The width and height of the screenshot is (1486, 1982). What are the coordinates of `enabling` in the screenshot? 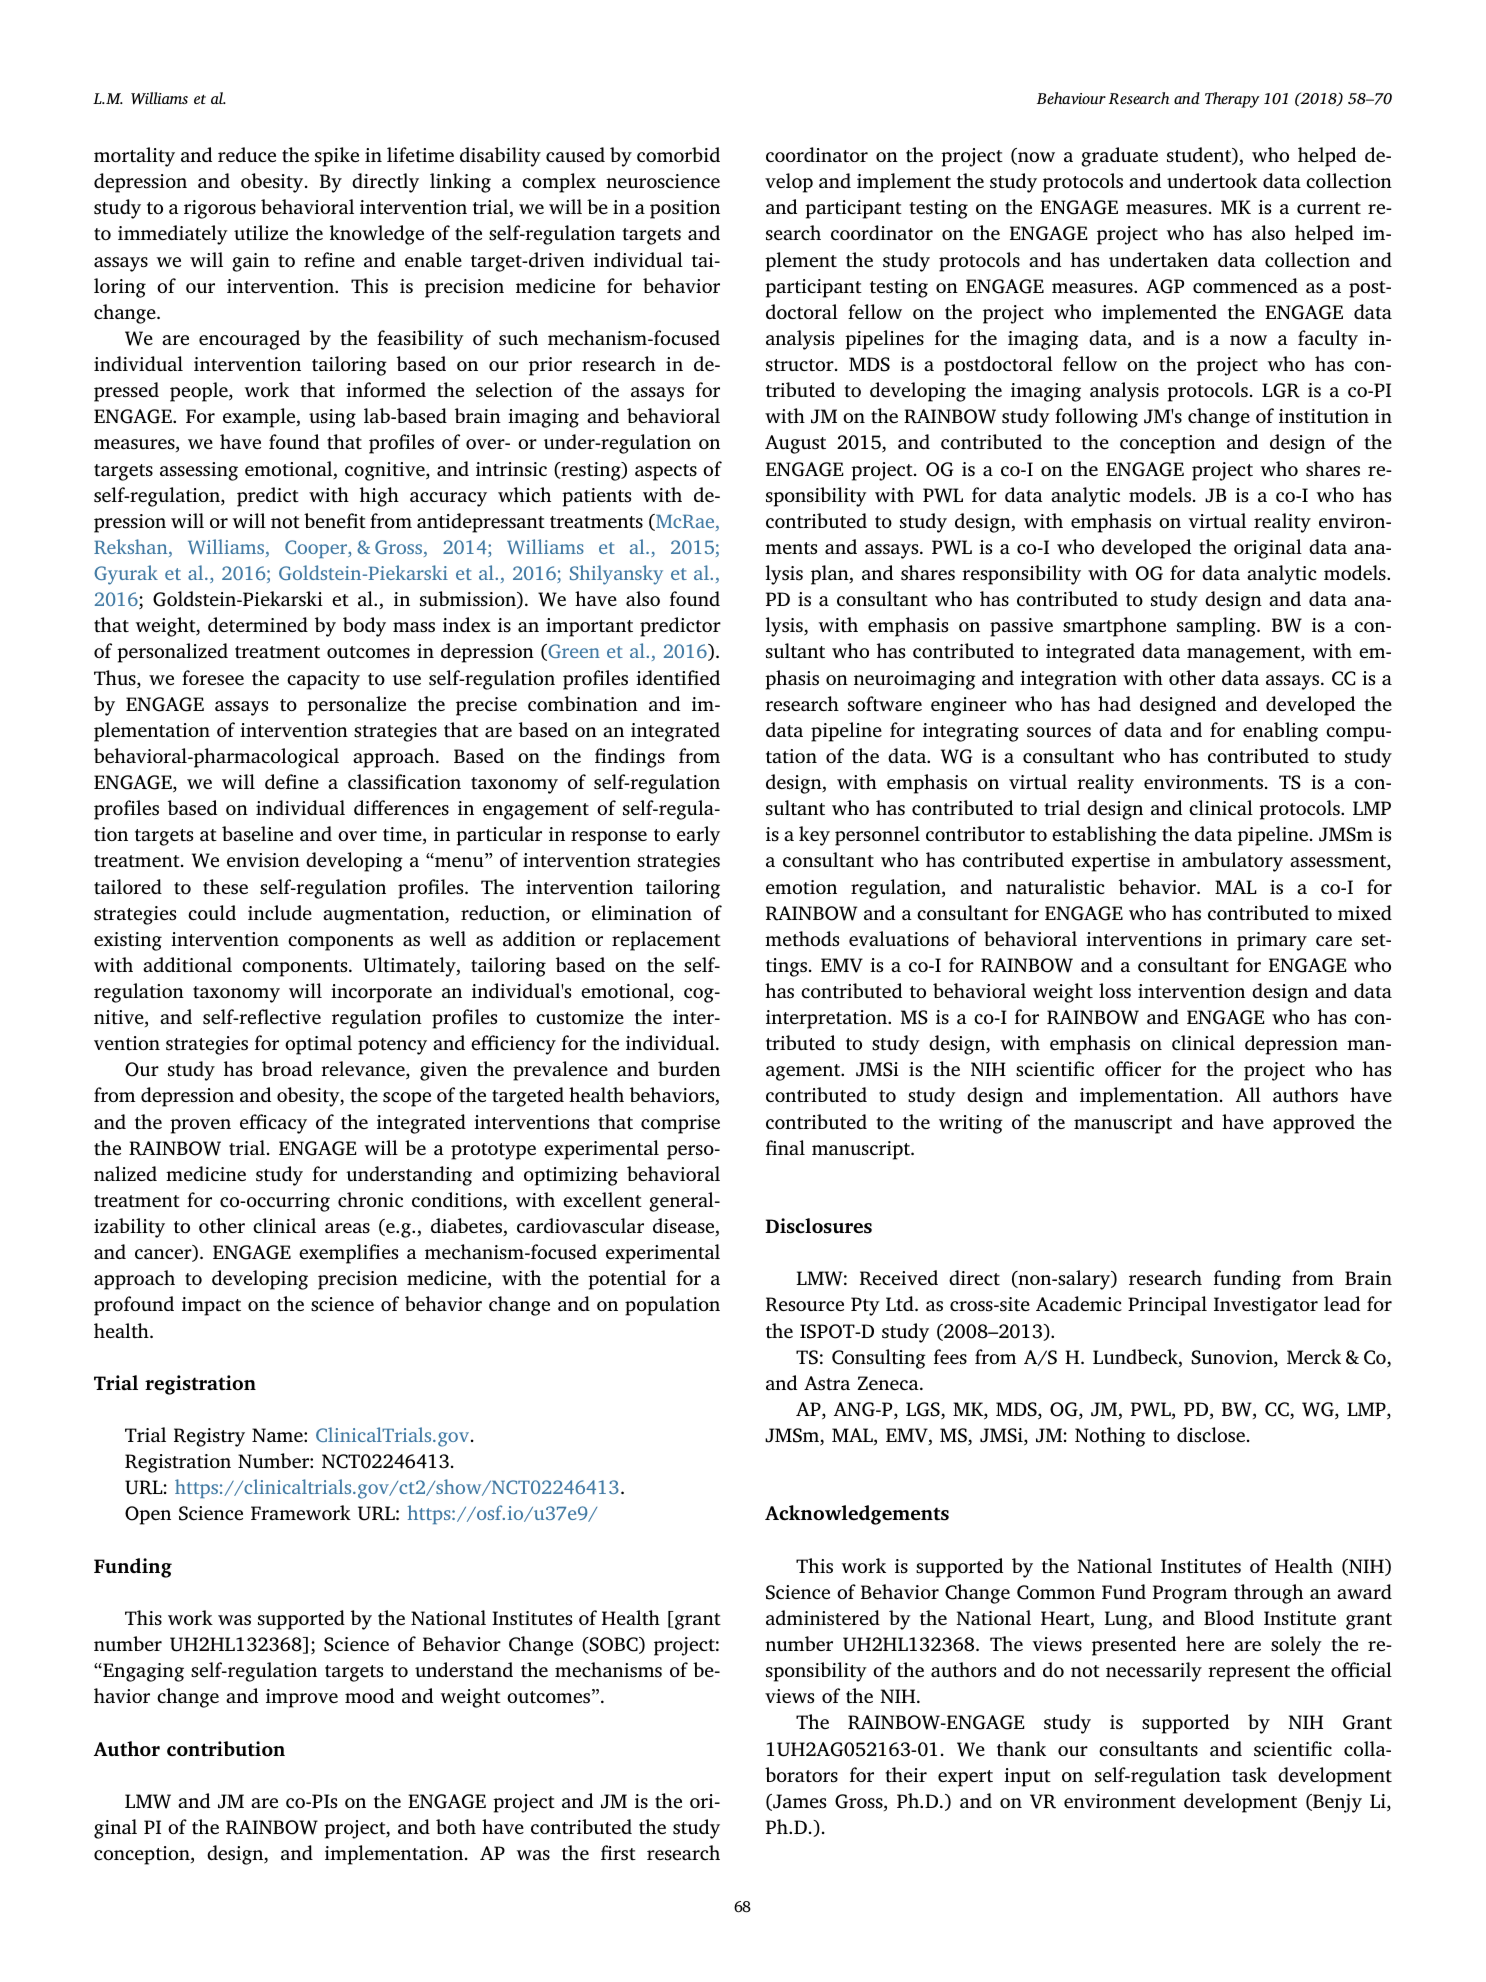 It's located at (1280, 732).
